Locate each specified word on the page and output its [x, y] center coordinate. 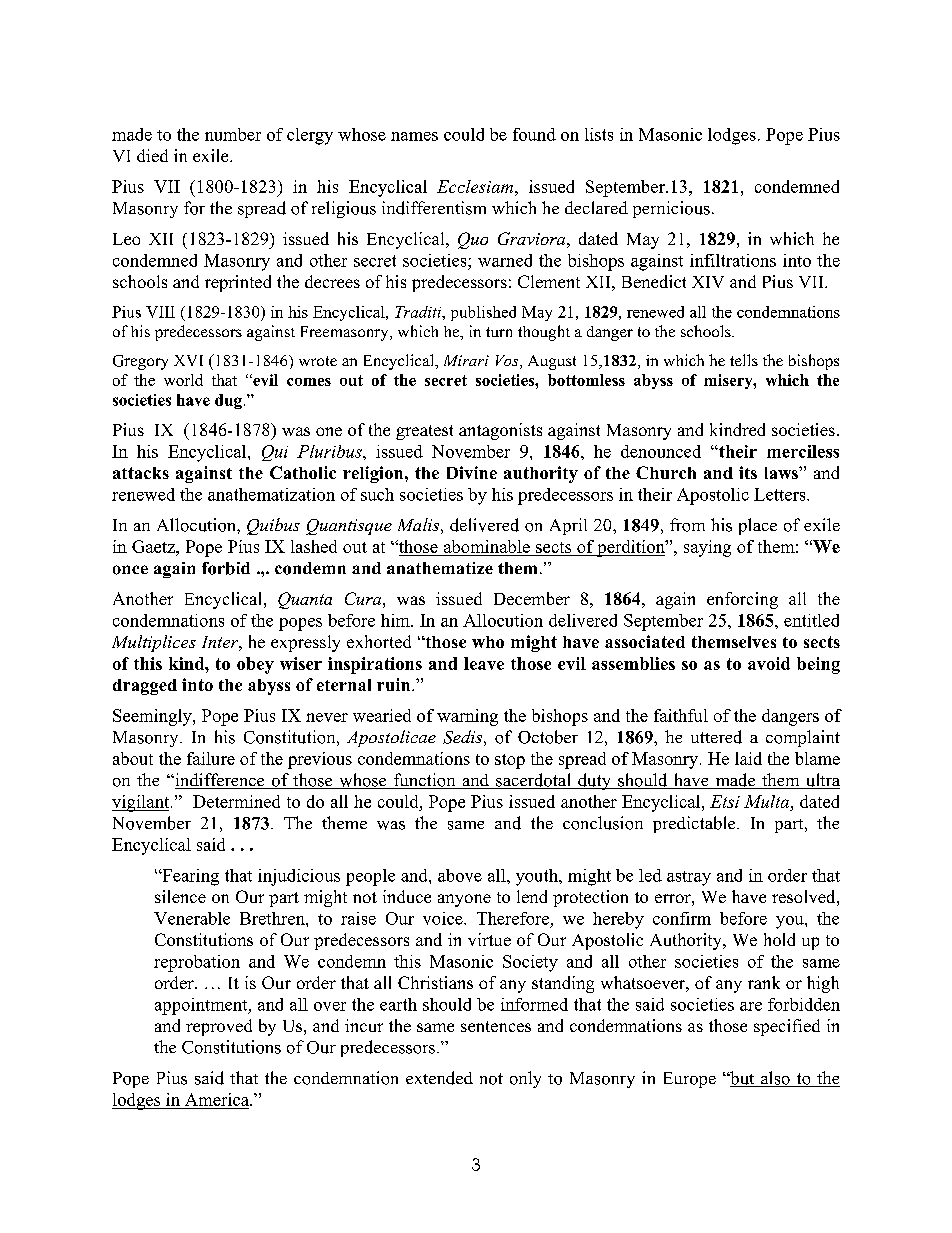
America [218, 1099]
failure [211, 758]
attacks [141, 473]
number [233, 134]
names [414, 136]
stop [510, 761]
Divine [472, 472]
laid [748, 758]
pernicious [671, 209]
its [748, 472]
